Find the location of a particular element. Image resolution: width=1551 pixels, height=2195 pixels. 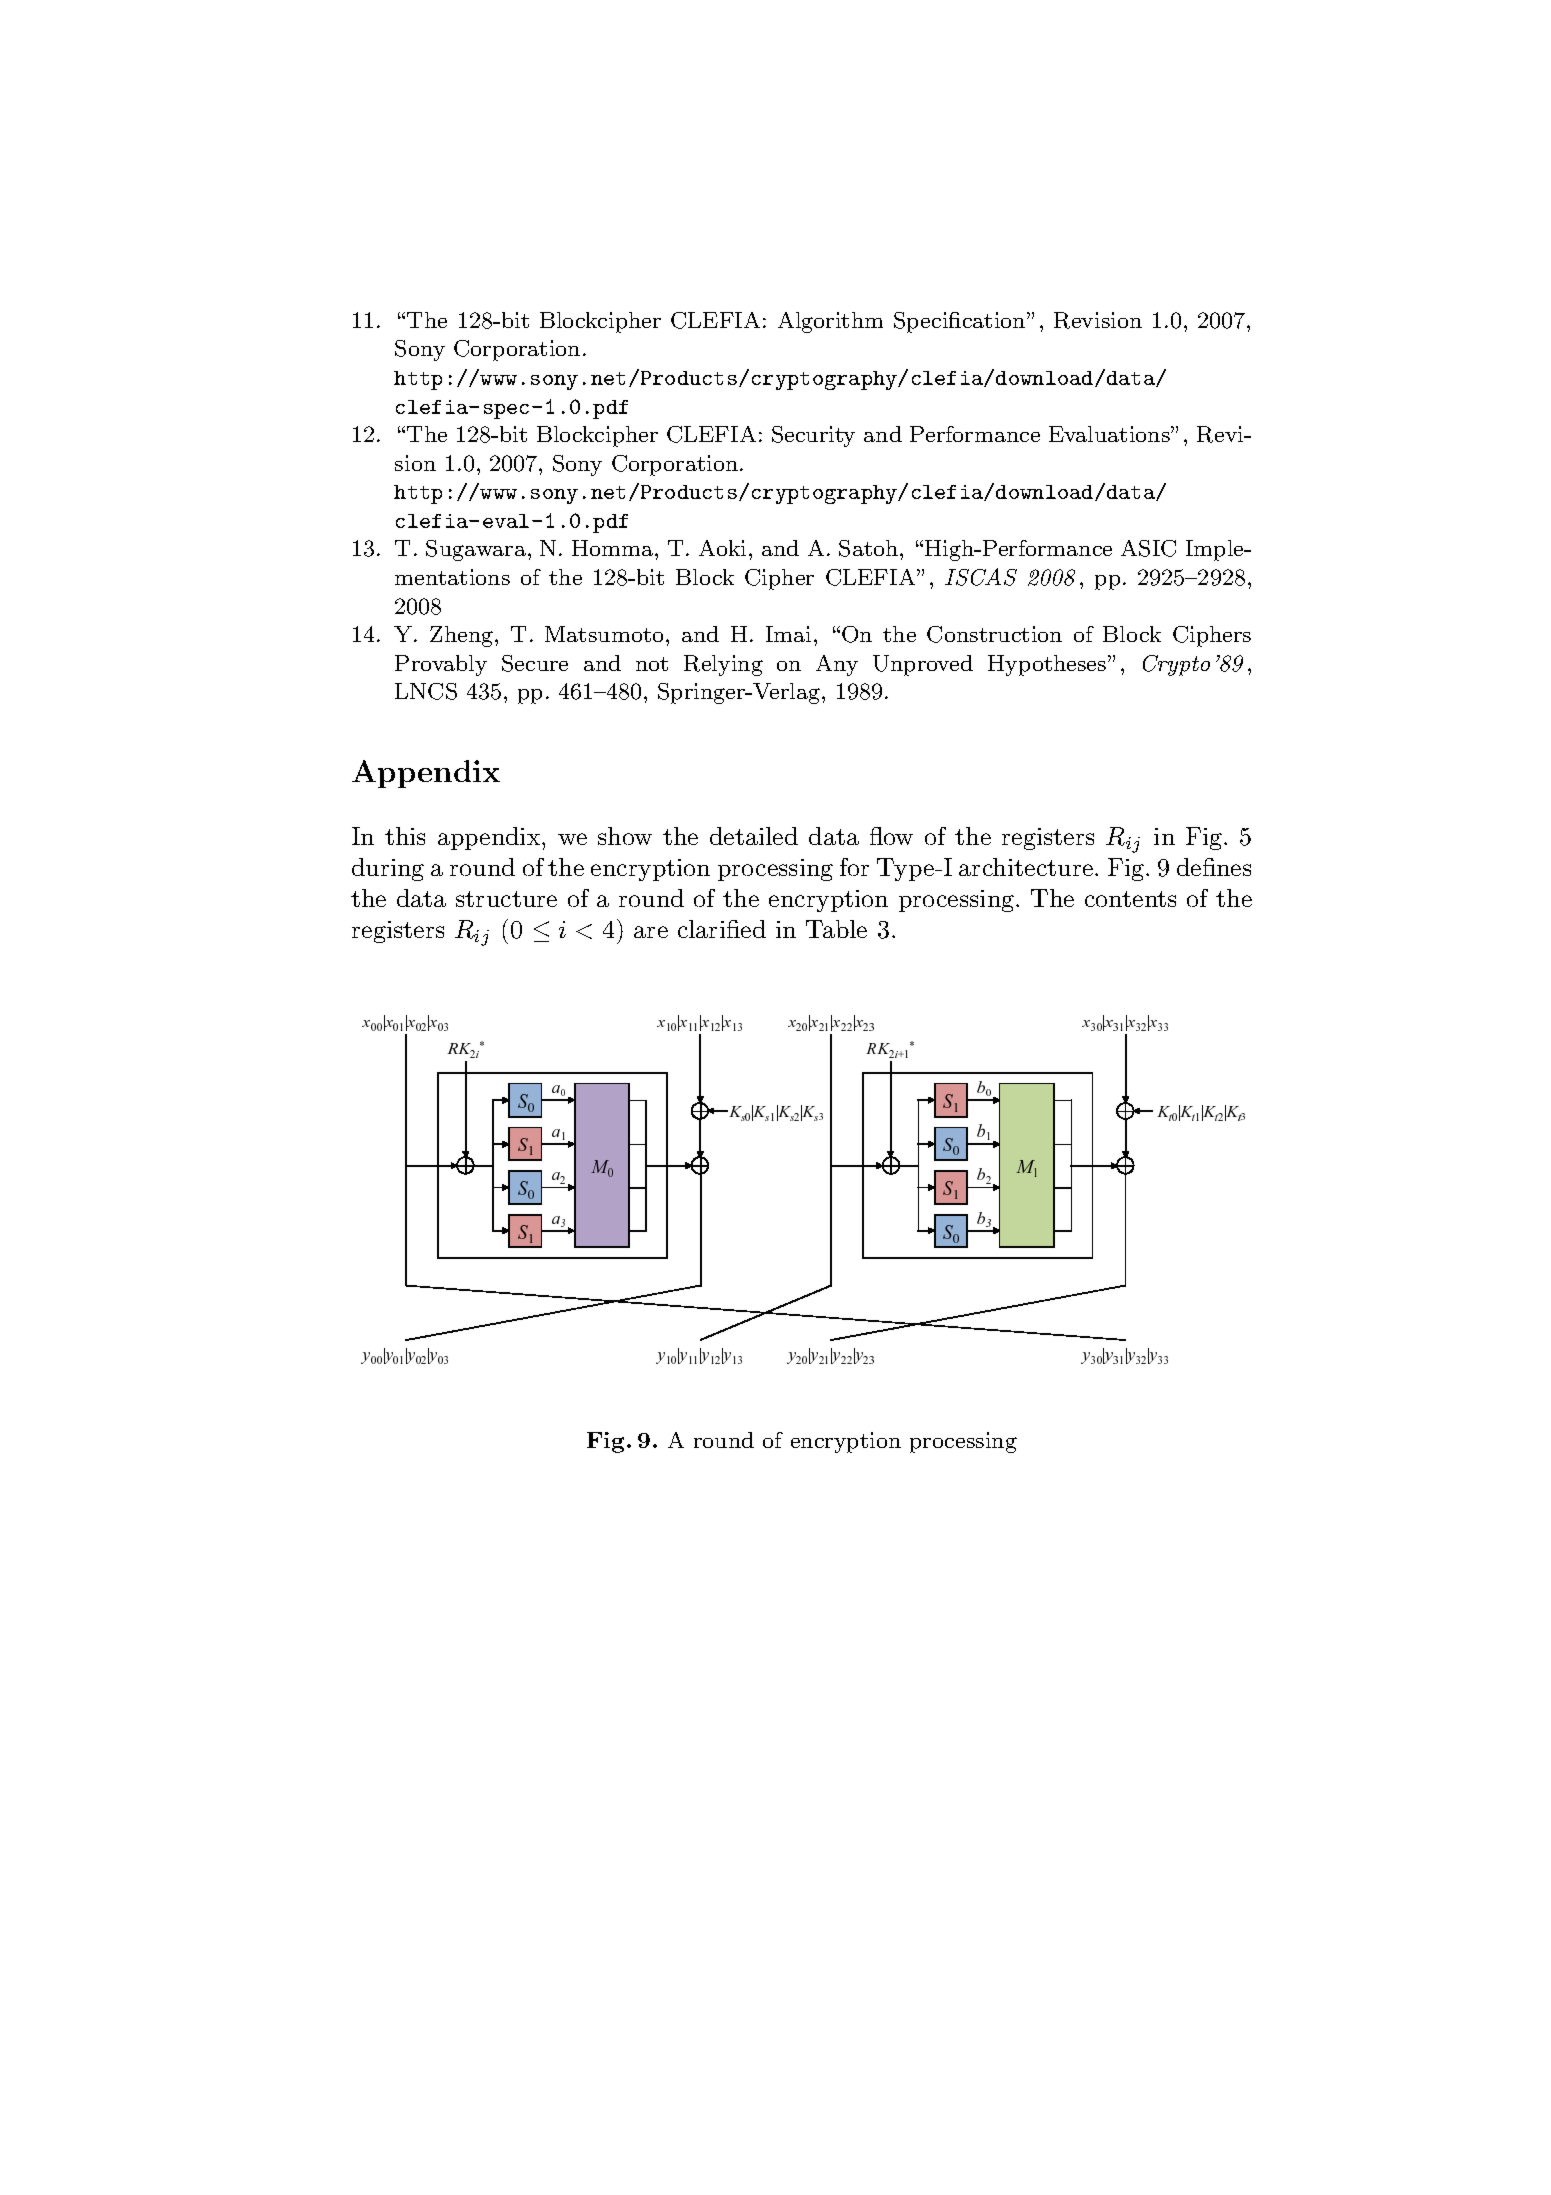

Algorithm is located at coordinates (830, 322).
